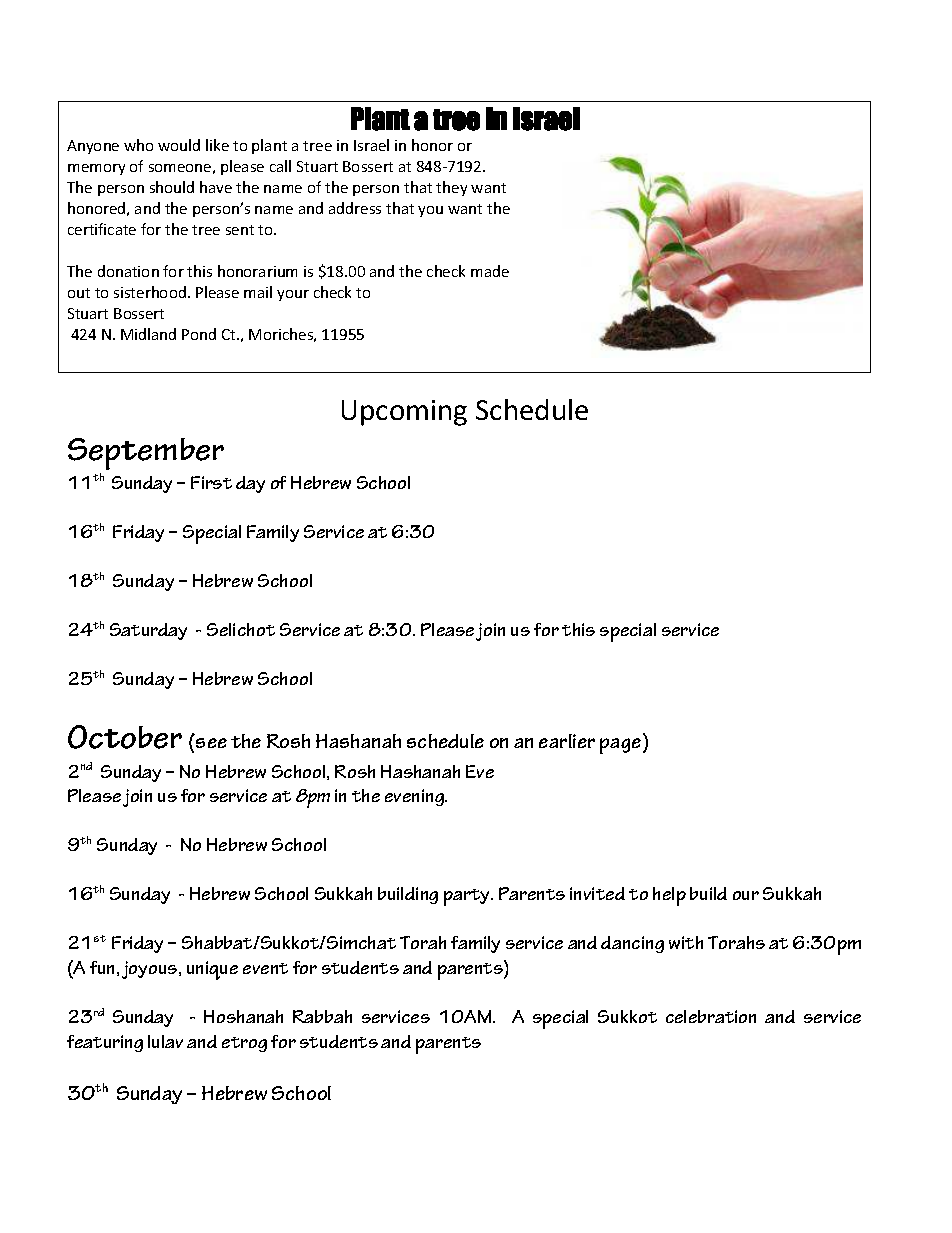  What do you see at coordinates (355, 208) in the screenshot?
I see `address` at bounding box center [355, 208].
